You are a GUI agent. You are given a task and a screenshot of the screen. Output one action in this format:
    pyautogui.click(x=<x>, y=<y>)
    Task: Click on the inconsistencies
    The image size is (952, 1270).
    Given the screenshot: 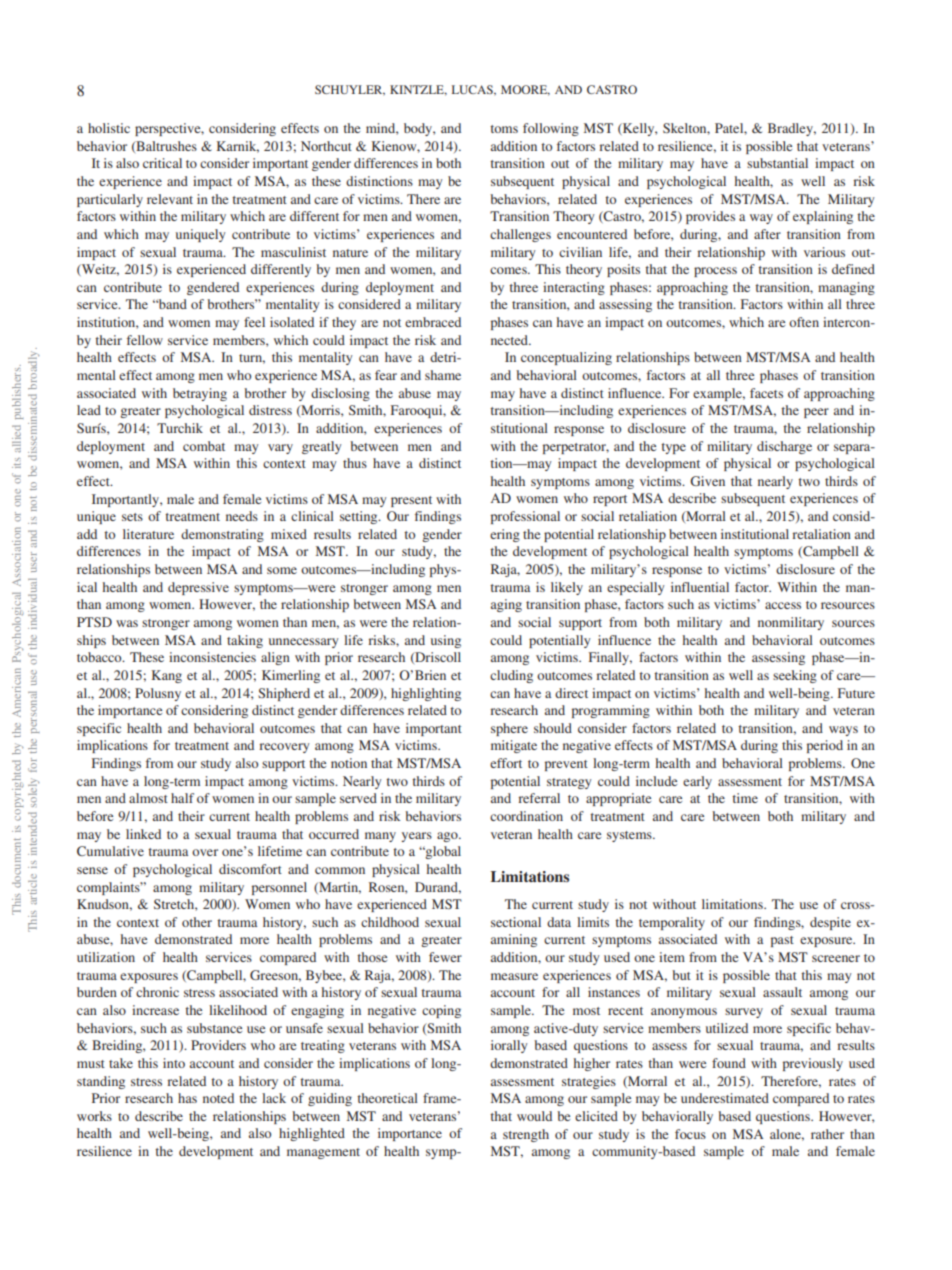 What is the action you would take?
    pyautogui.click(x=212, y=657)
